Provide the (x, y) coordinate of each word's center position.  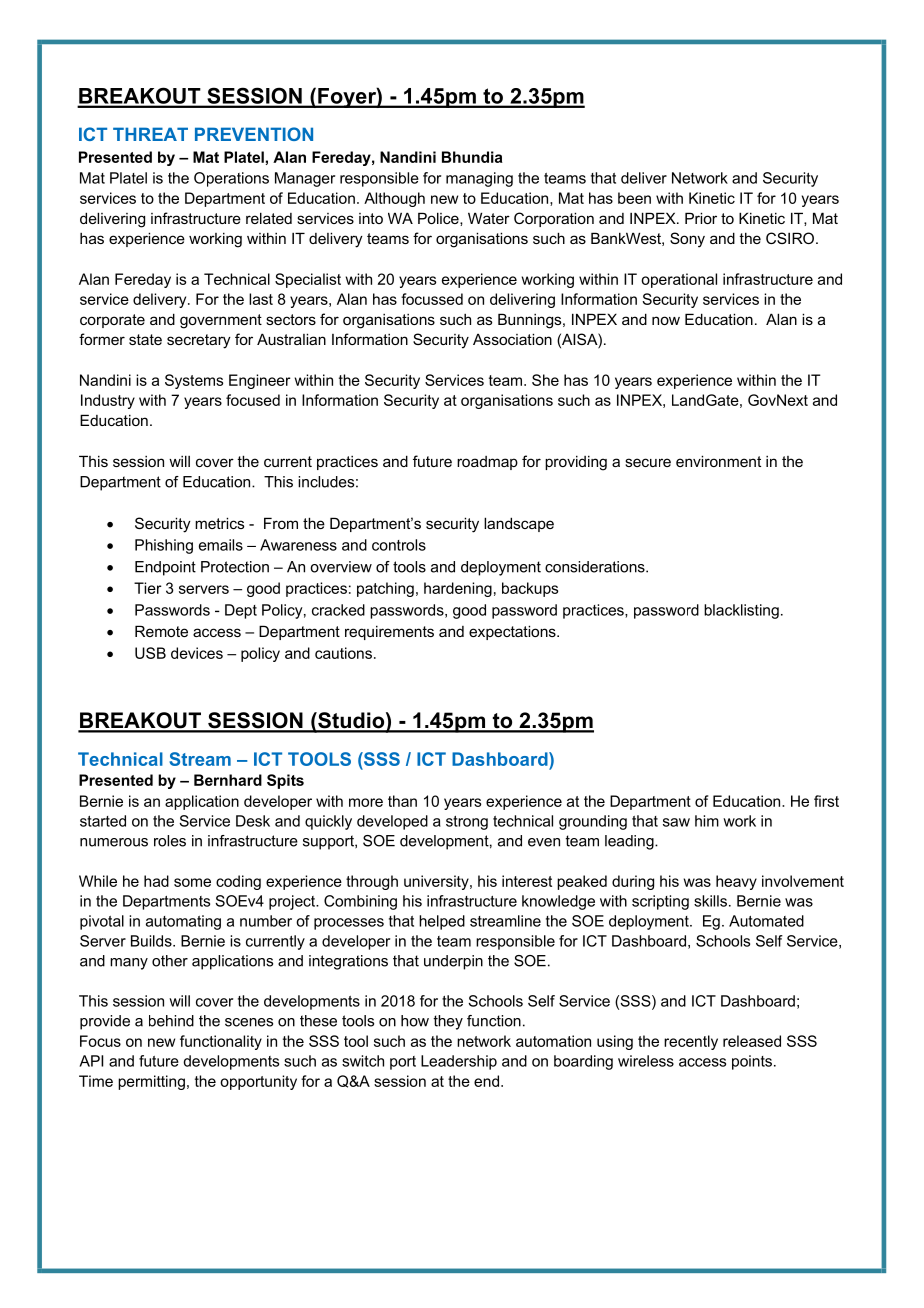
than (402, 801)
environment (718, 461)
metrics (219, 523)
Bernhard (228, 780)
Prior (701, 218)
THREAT (150, 134)
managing (479, 179)
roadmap (487, 463)
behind (171, 1021)
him (707, 821)
